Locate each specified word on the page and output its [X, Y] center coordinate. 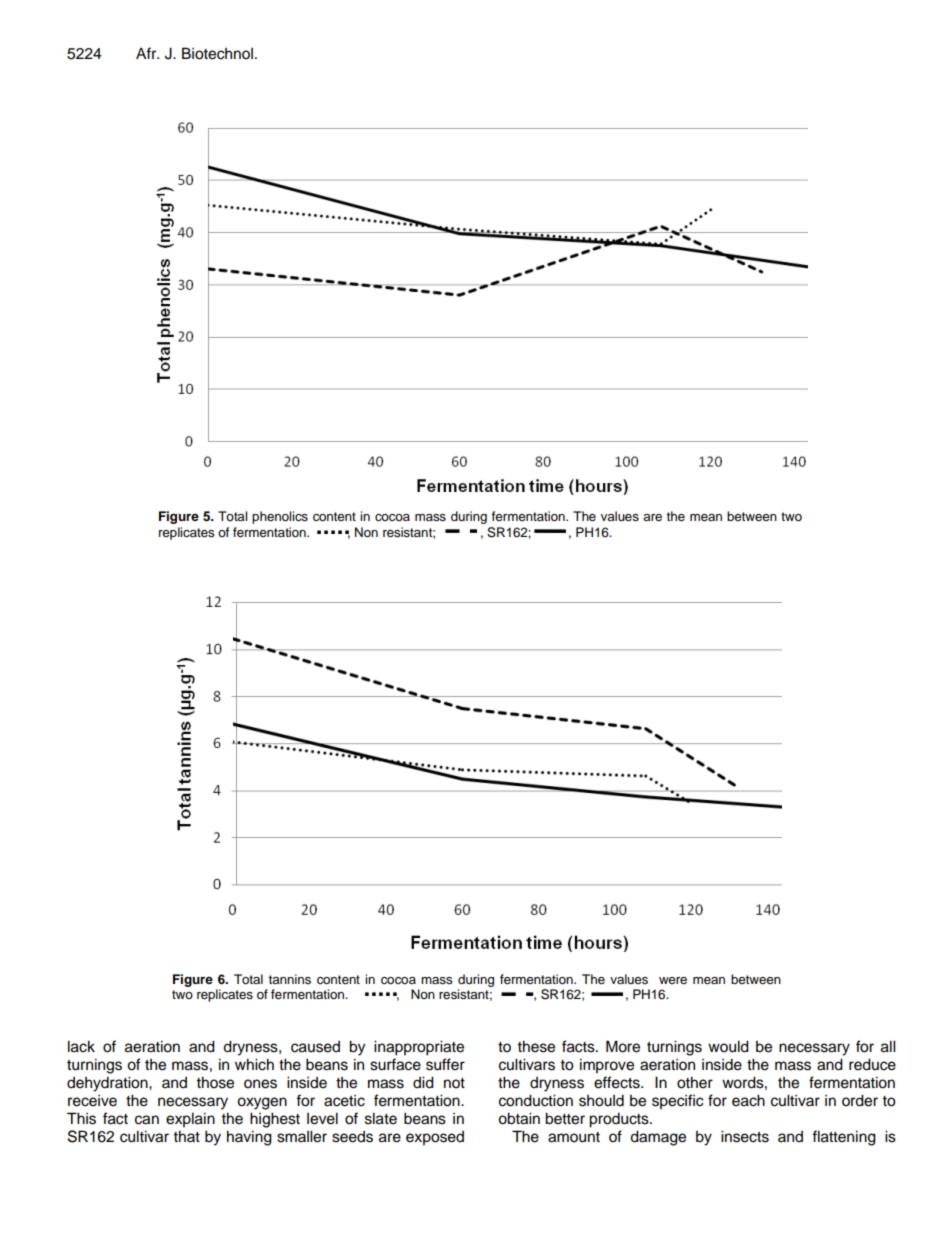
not [454, 1083]
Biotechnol [217, 53]
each [748, 1100]
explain [190, 1120]
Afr [147, 53]
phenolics [280, 517]
